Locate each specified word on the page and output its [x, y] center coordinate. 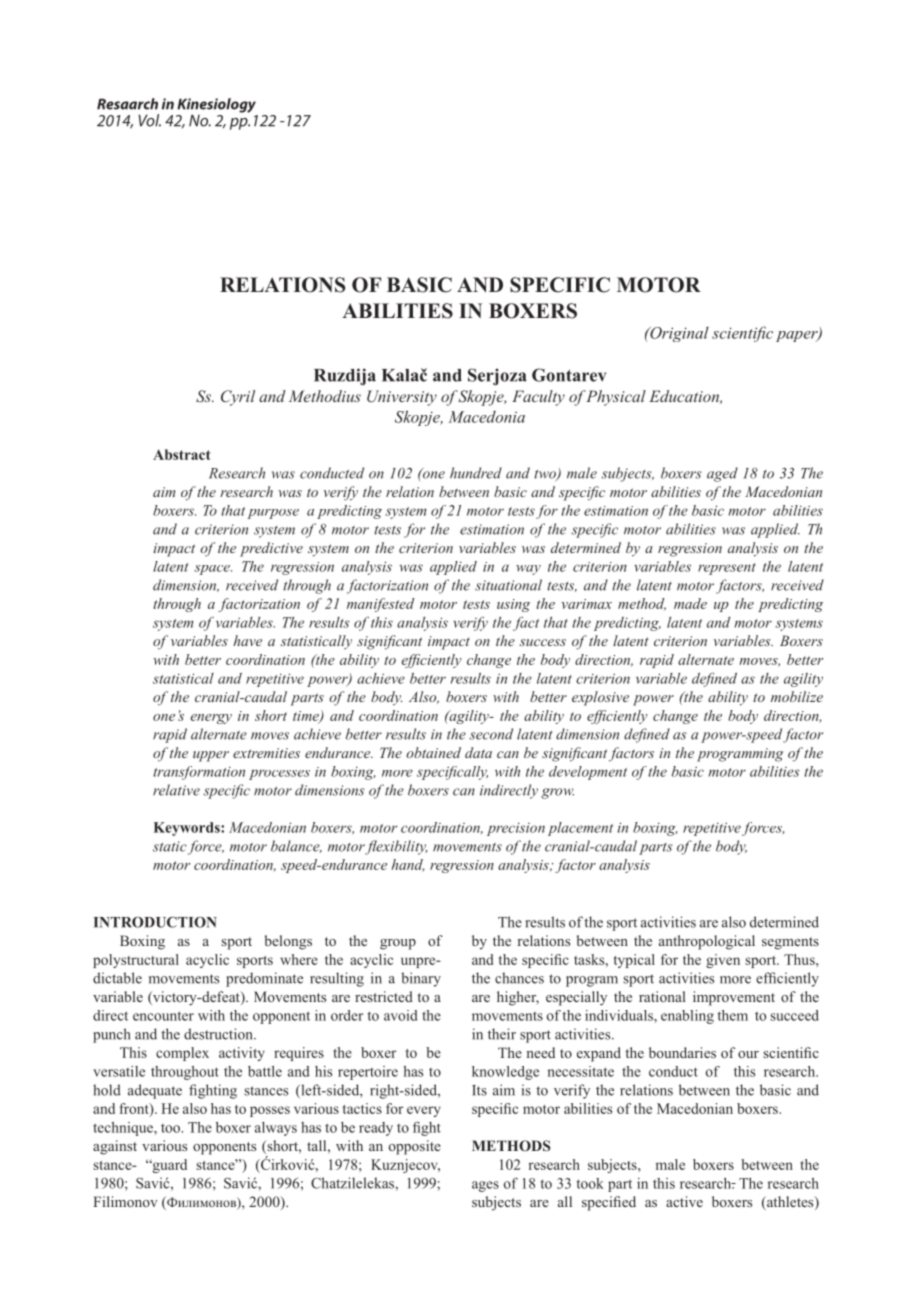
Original [678, 334]
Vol [149, 120]
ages [485, 1186]
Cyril [238, 398]
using [513, 605]
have [247, 640]
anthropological [707, 942]
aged [722, 474]
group [398, 944]
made [690, 603]
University [402, 398]
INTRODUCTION [155, 922]
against [115, 1147]
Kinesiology [216, 106]
